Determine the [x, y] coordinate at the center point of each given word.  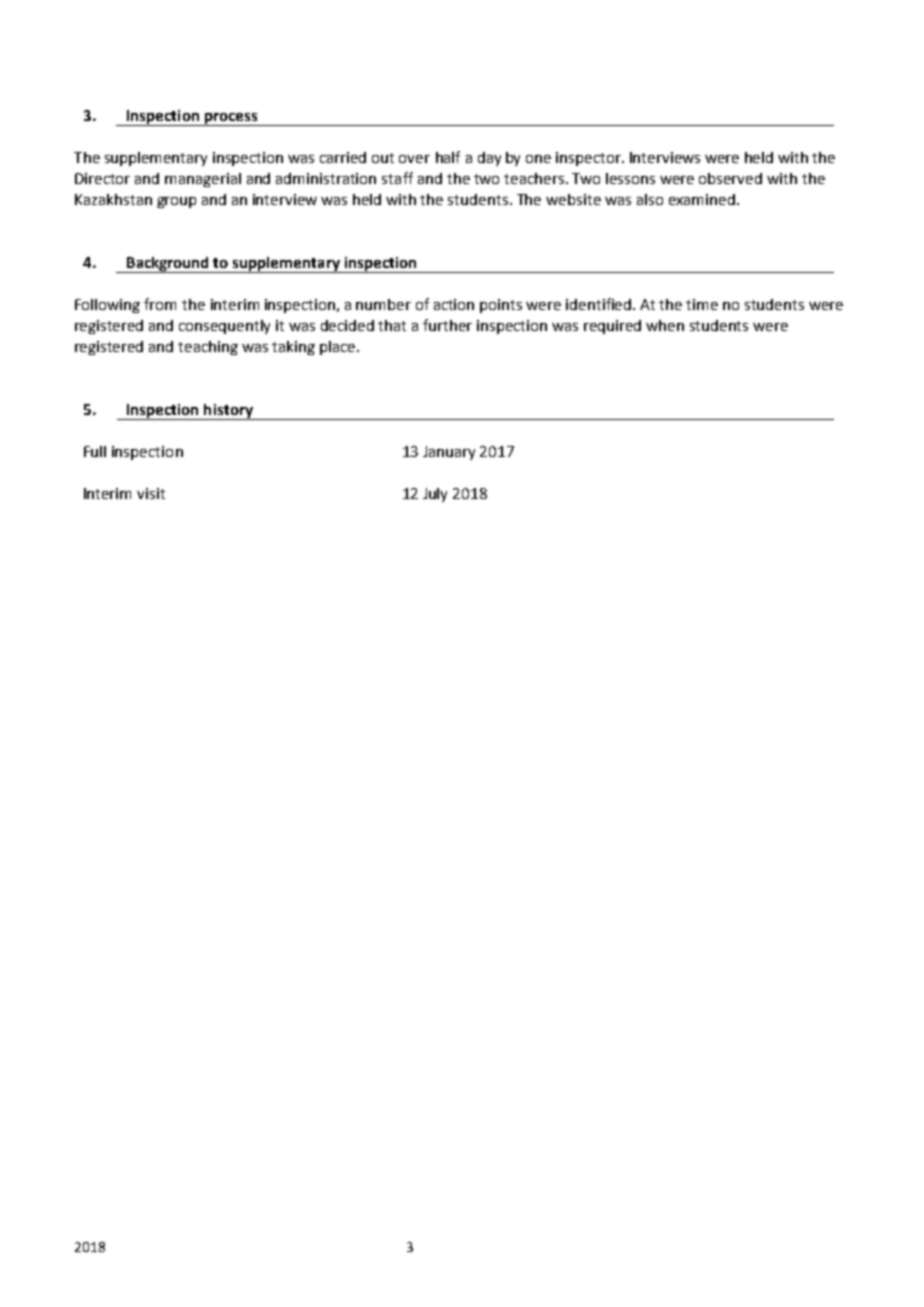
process [230, 119]
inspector [589, 159]
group [176, 202]
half [448, 157]
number [383, 304]
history [228, 412]
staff [397, 178]
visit [151, 493]
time [702, 304]
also [650, 199]
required [612, 327]
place [339, 348]
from [160, 304]
